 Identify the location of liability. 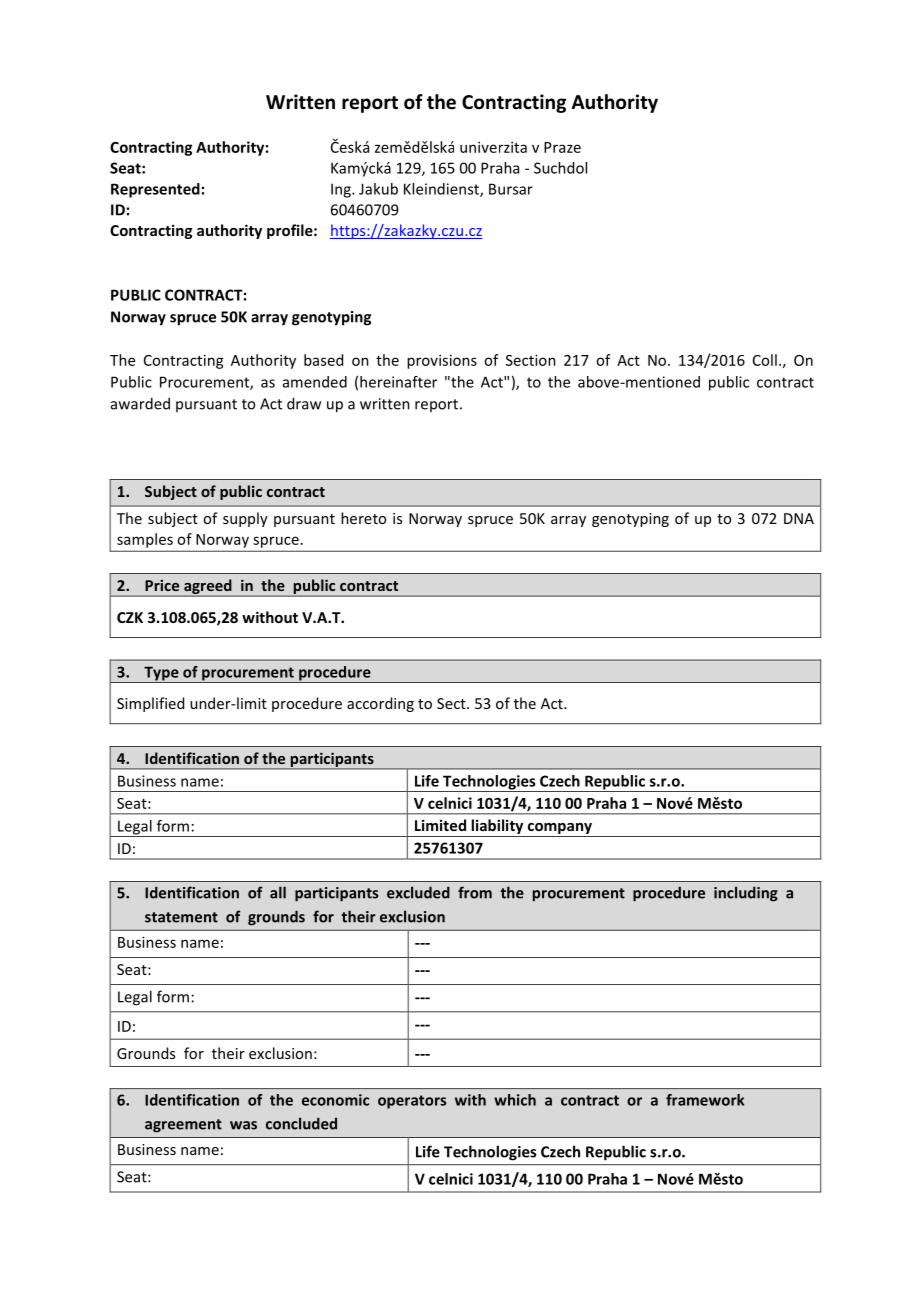
(497, 828).
